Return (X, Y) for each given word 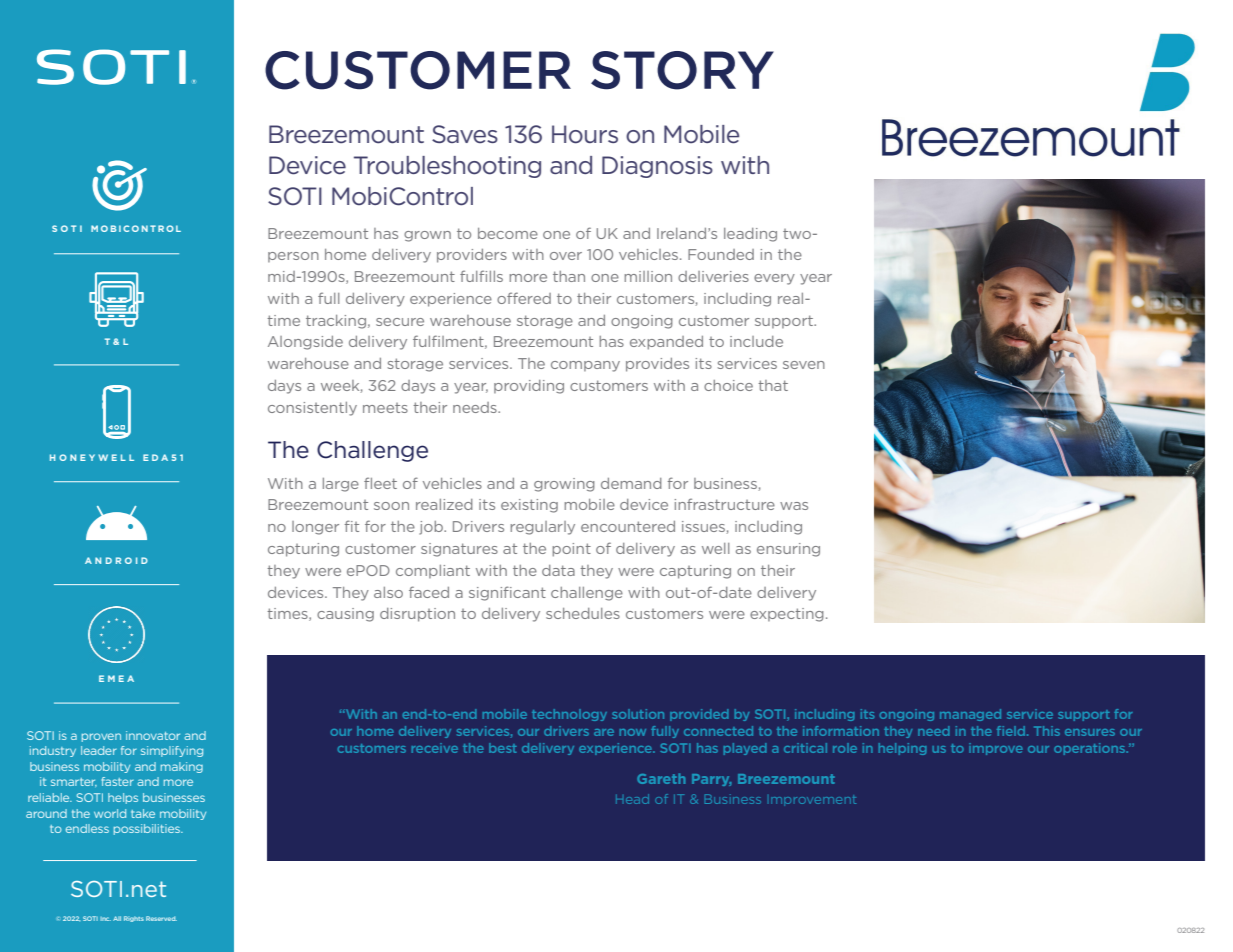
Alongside (305, 343)
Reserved (161, 918)
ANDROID (116, 560)
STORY (682, 70)
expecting (787, 615)
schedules (583, 613)
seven (804, 365)
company (585, 366)
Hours (585, 134)
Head (632, 799)
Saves (465, 134)
